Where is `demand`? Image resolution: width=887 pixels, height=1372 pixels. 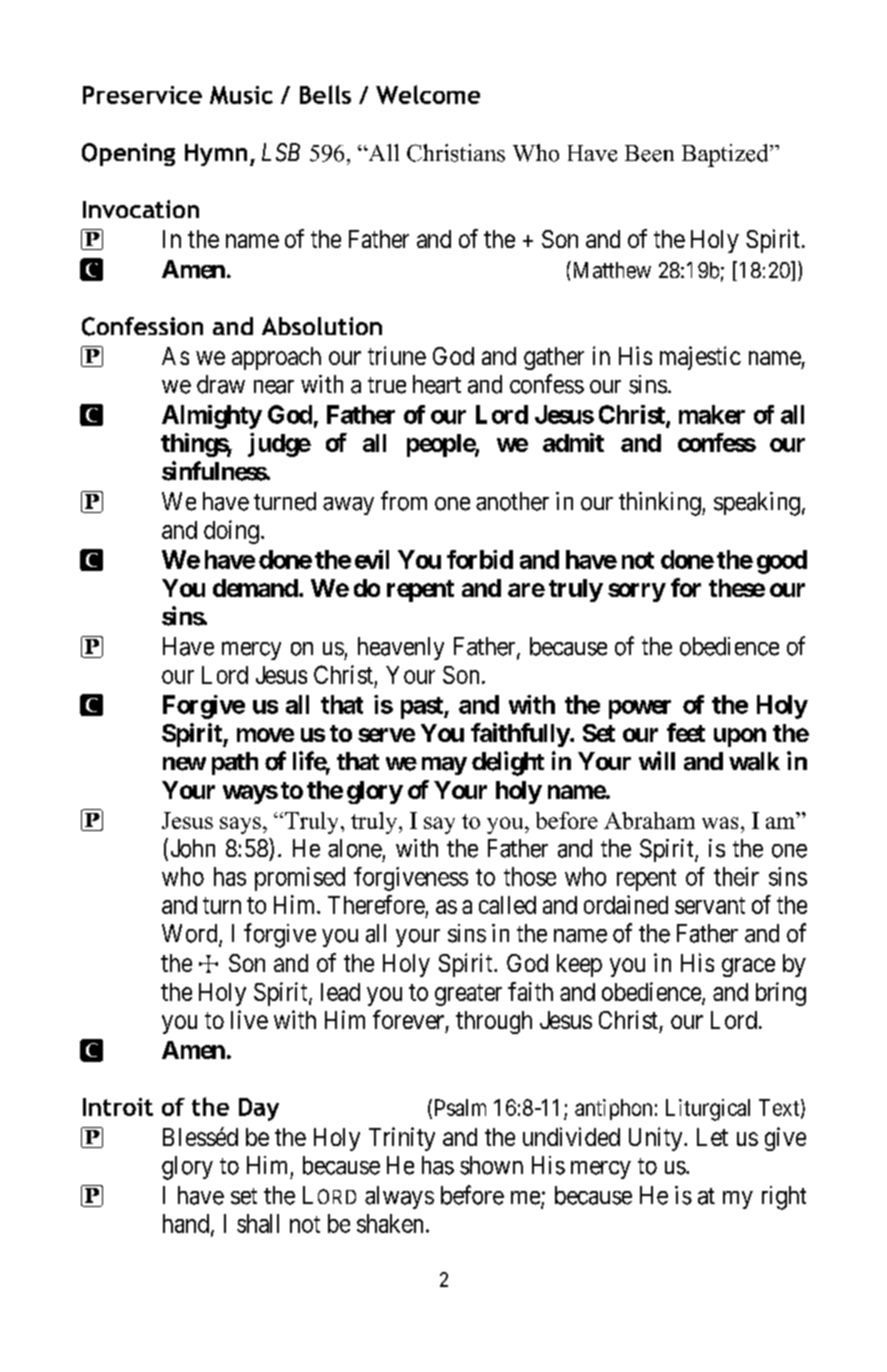 demand is located at coordinates (255, 588).
